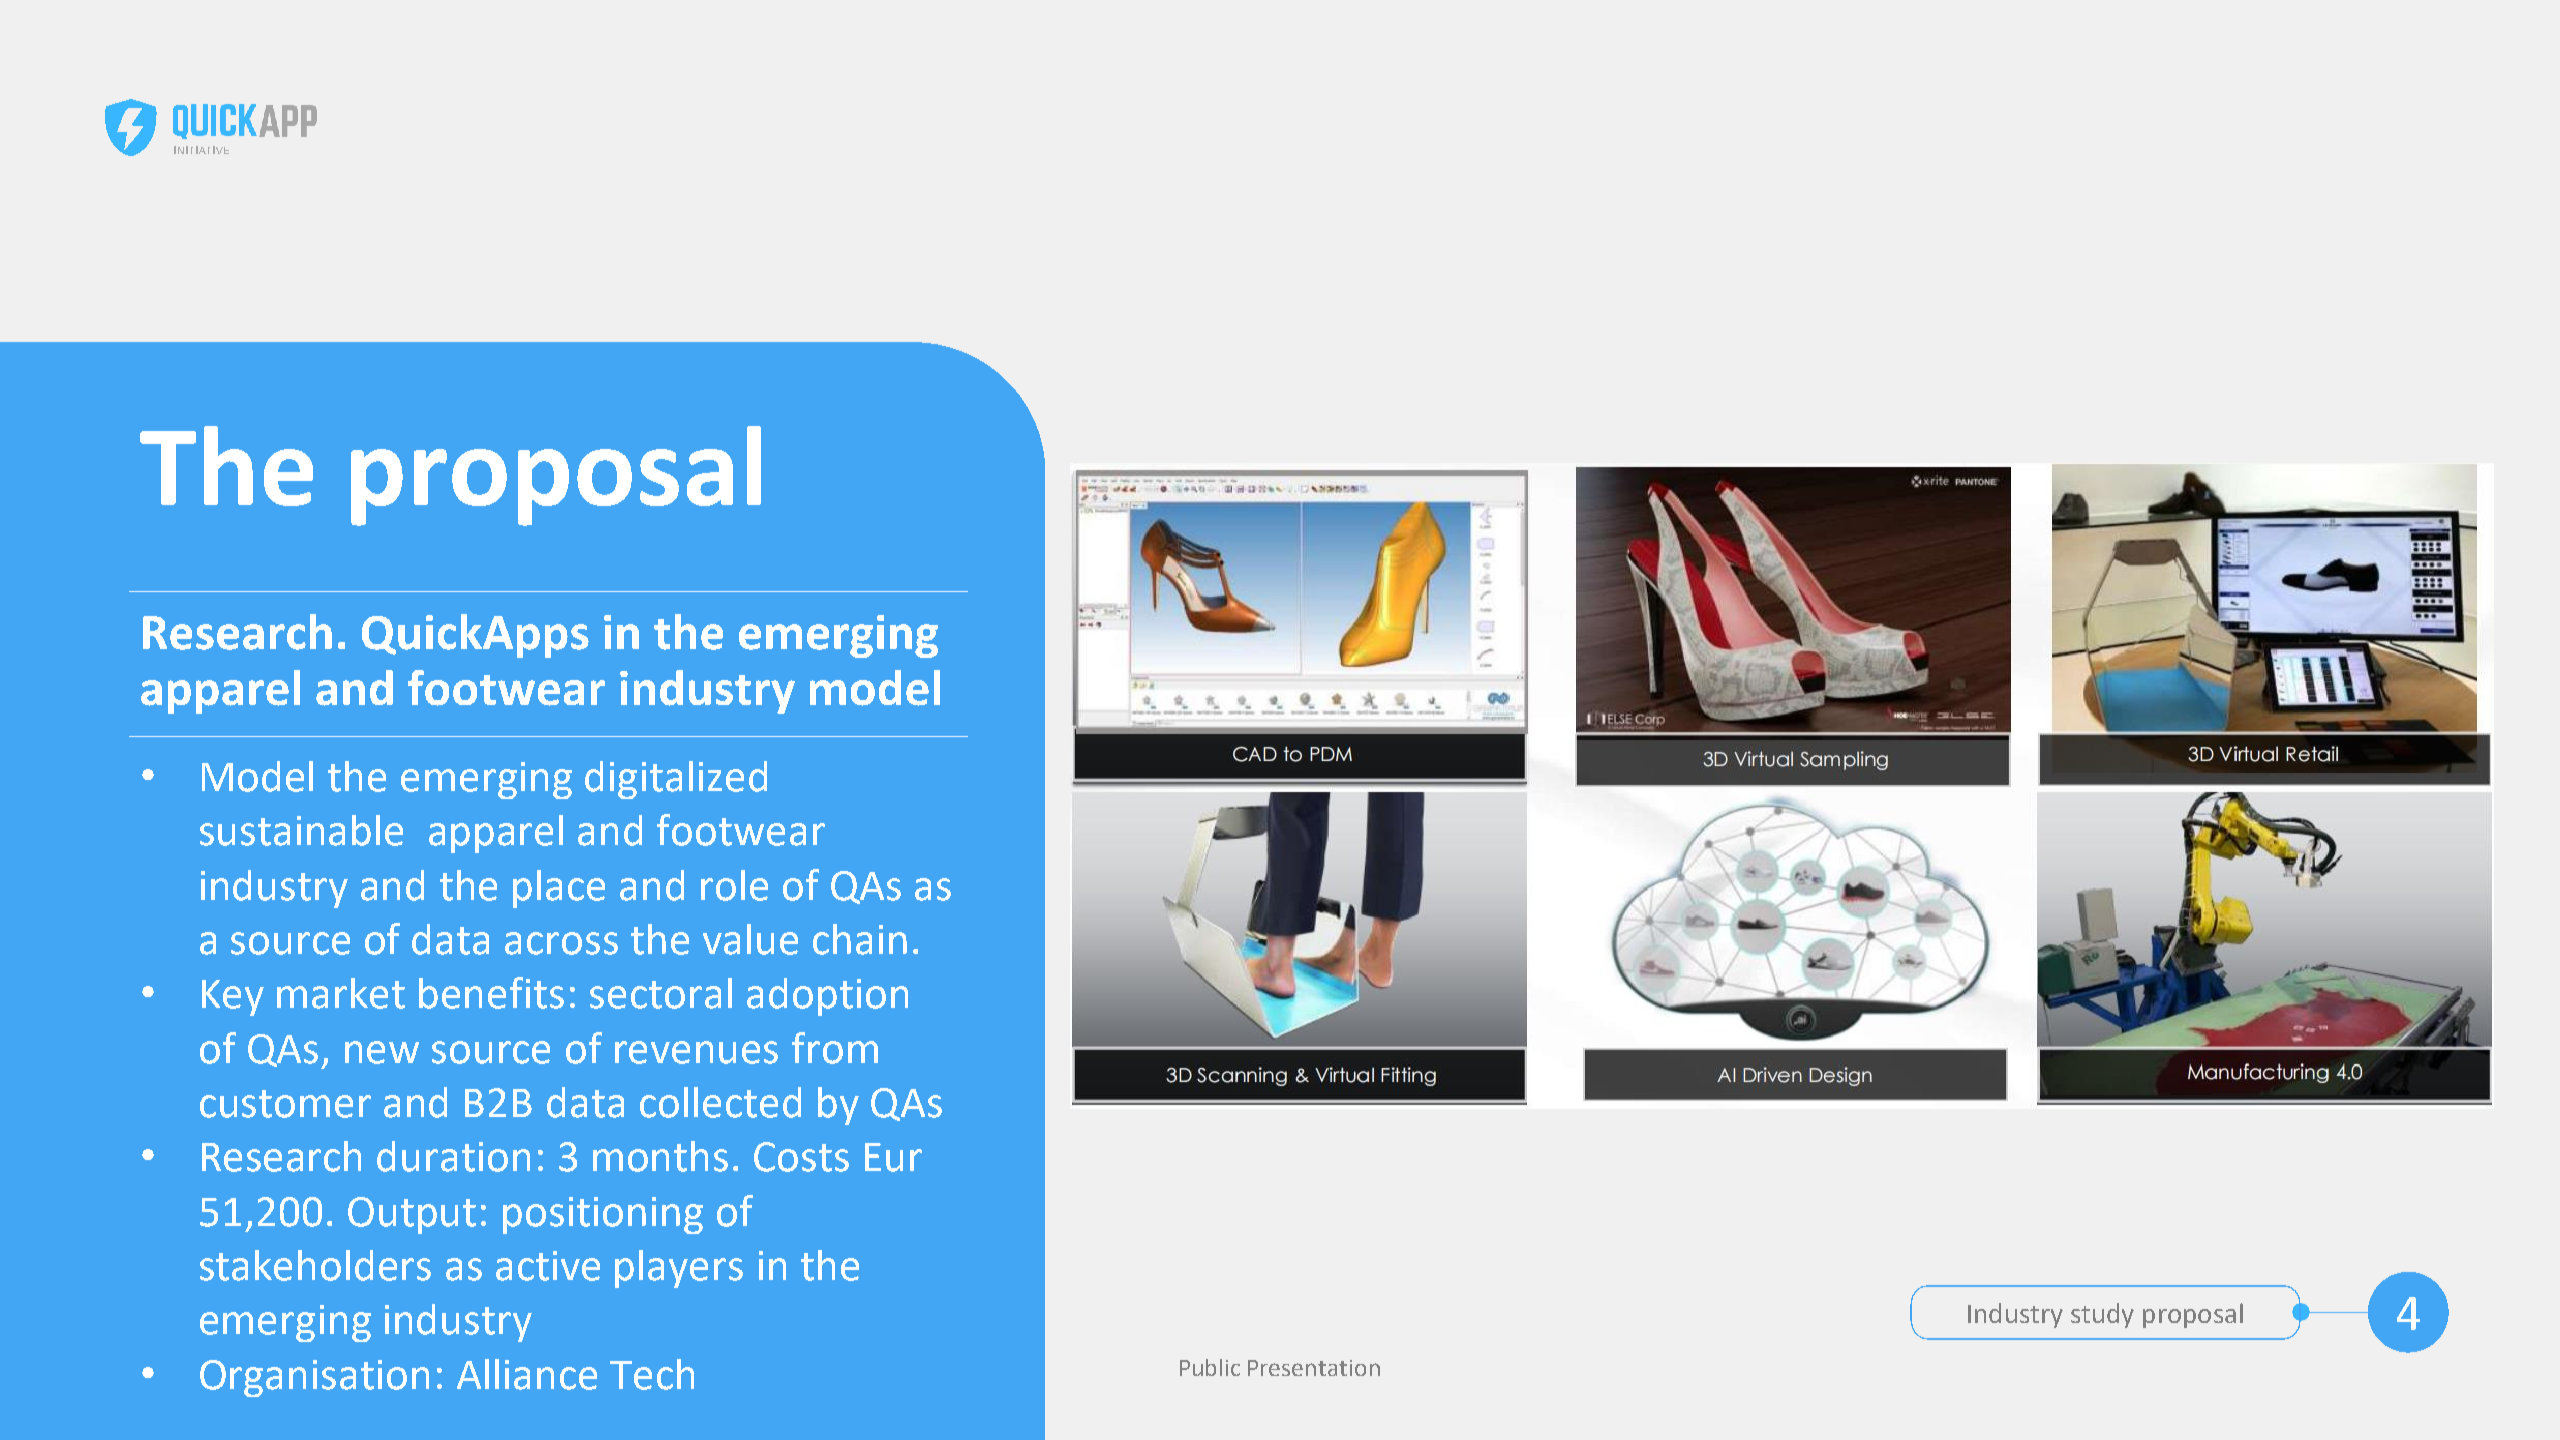  Describe the element at coordinates (835, 1048) in the document. I see `from` at that location.
